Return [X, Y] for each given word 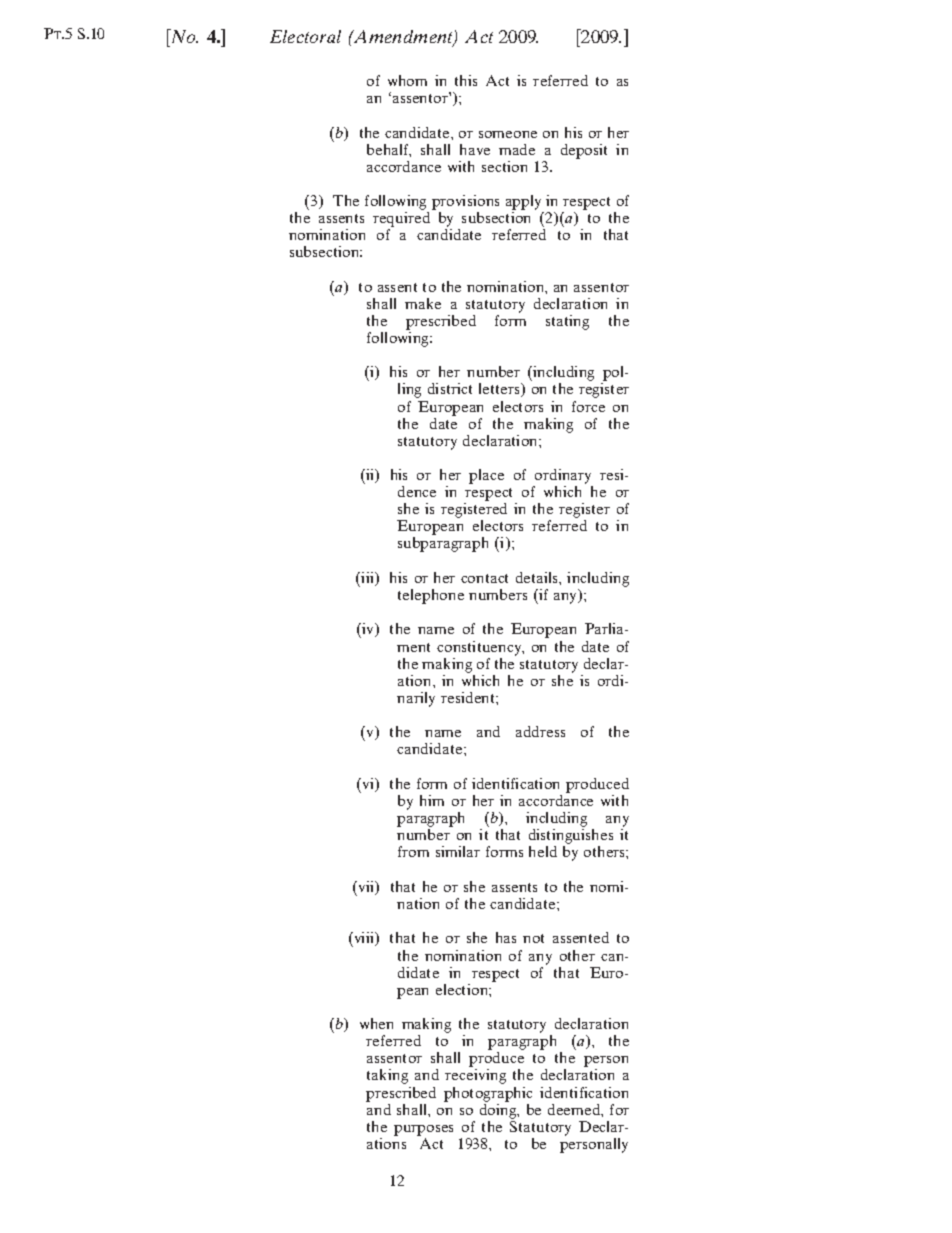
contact [484, 578]
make [423, 303]
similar [458, 851]
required [401, 221]
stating [567, 322]
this [466, 80]
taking [387, 1076]
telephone [431, 596]
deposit [584, 151]
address [540, 731]
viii [364, 939]
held [543, 851]
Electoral [305, 36]
